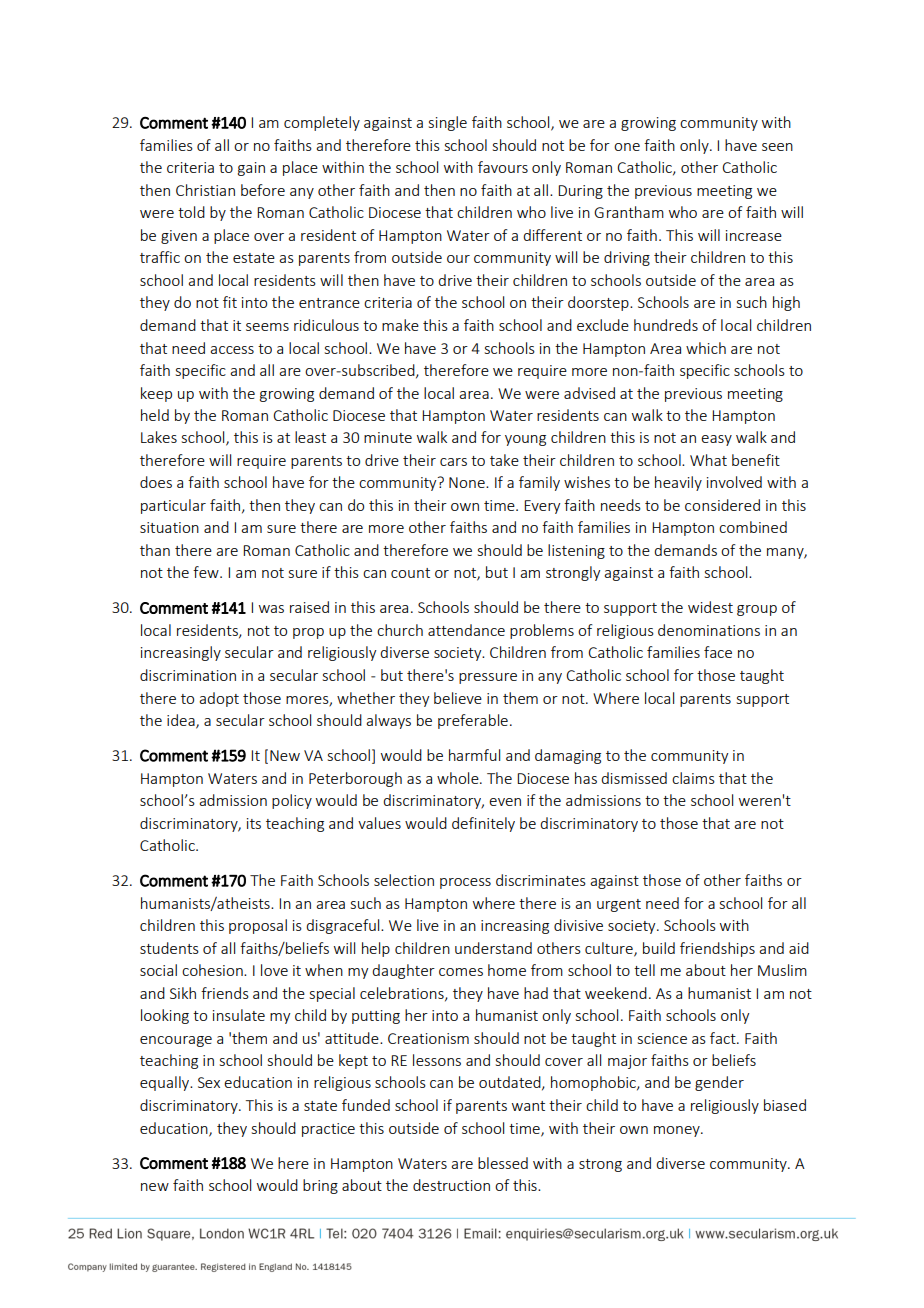  What do you see at coordinates (205, 190) in the image?
I see `Christian` at bounding box center [205, 190].
